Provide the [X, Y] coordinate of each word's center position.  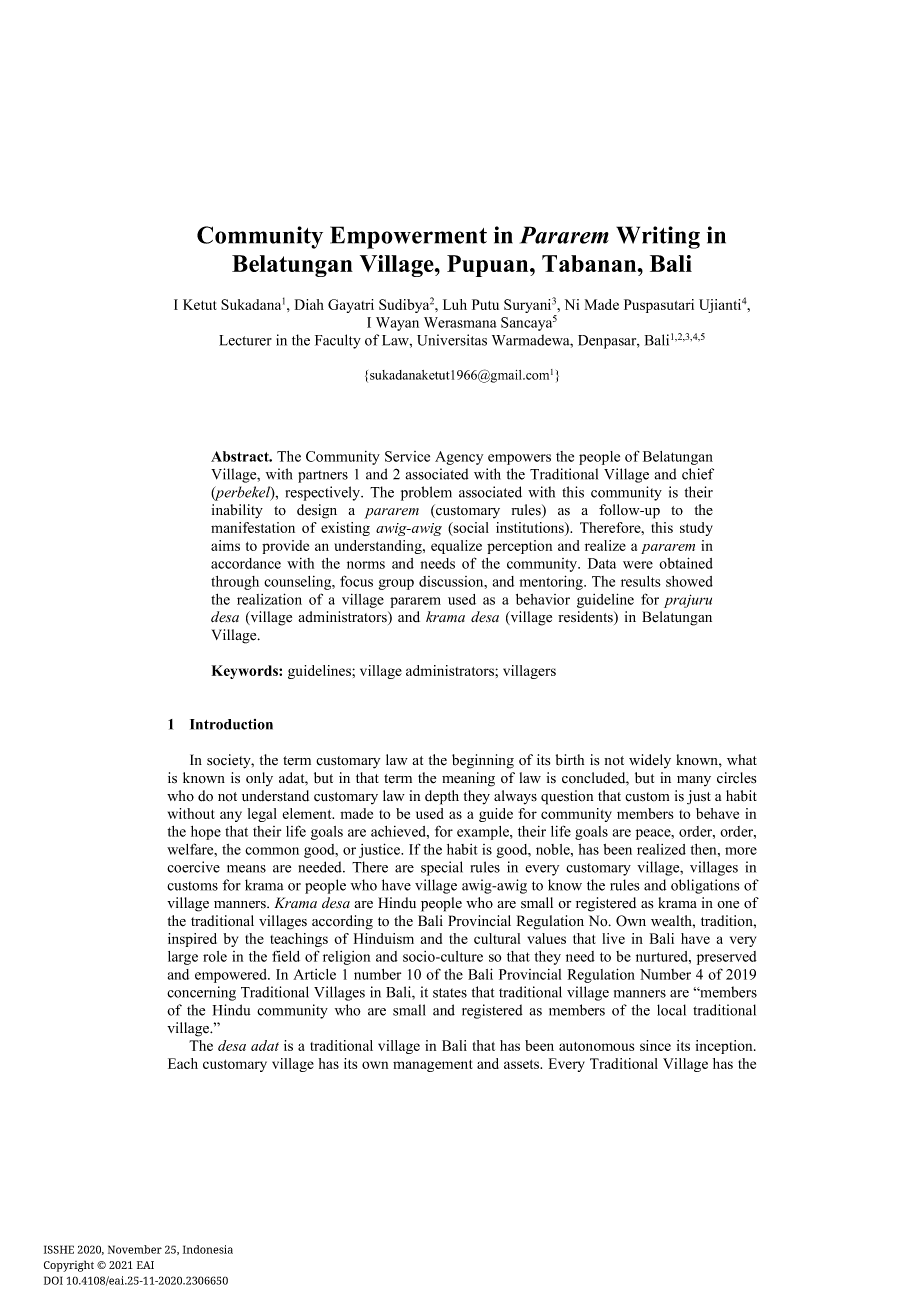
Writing [658, 237]
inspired [192, 940]
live [613, 938]
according [342, 922]
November [135, 1249]
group [396, 584]
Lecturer [245, 340]
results [641, 581]
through [235, 583]
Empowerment [408, 237]
